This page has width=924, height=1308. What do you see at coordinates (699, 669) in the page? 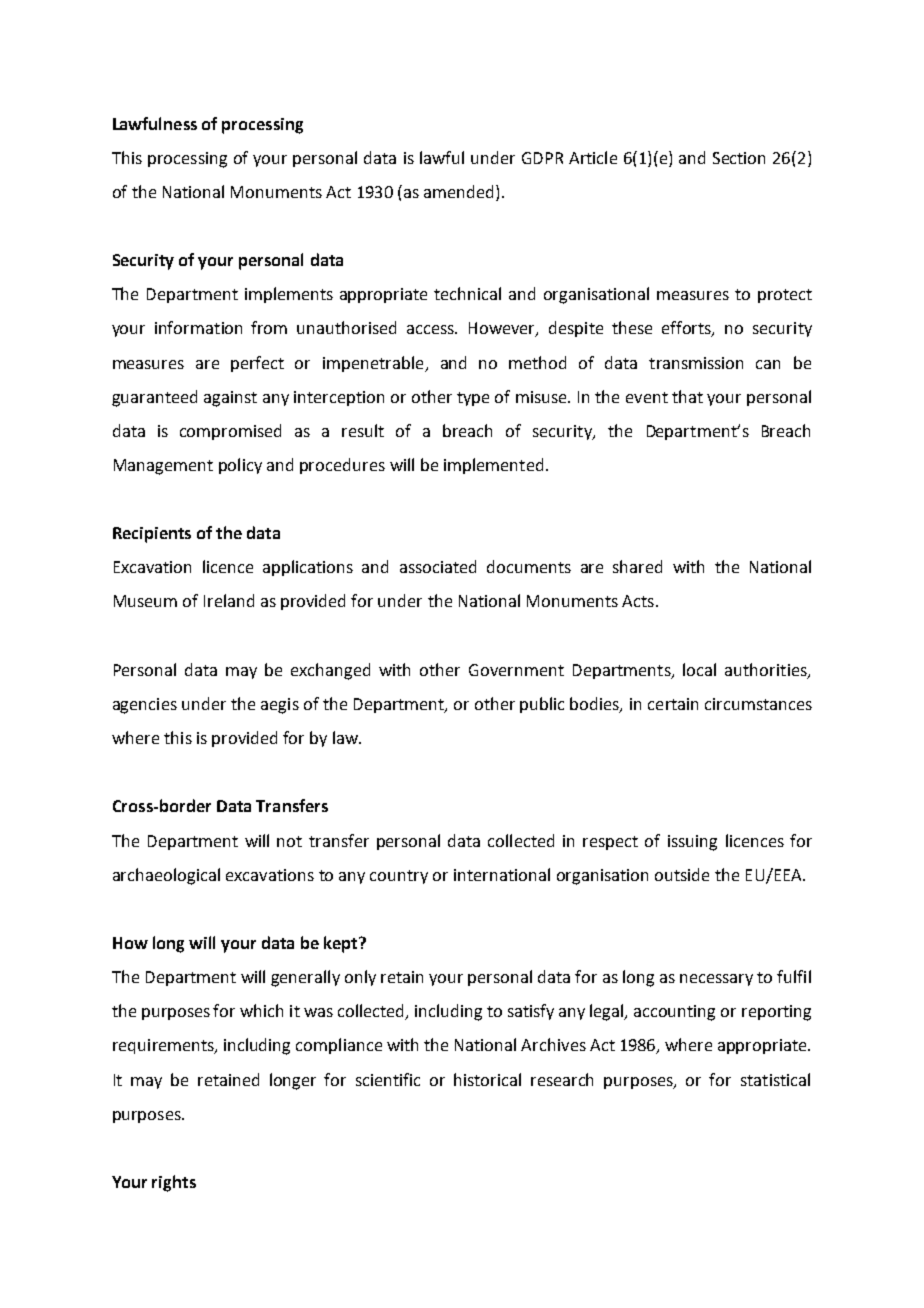
I see `local` at bounding box center [699, 669].
